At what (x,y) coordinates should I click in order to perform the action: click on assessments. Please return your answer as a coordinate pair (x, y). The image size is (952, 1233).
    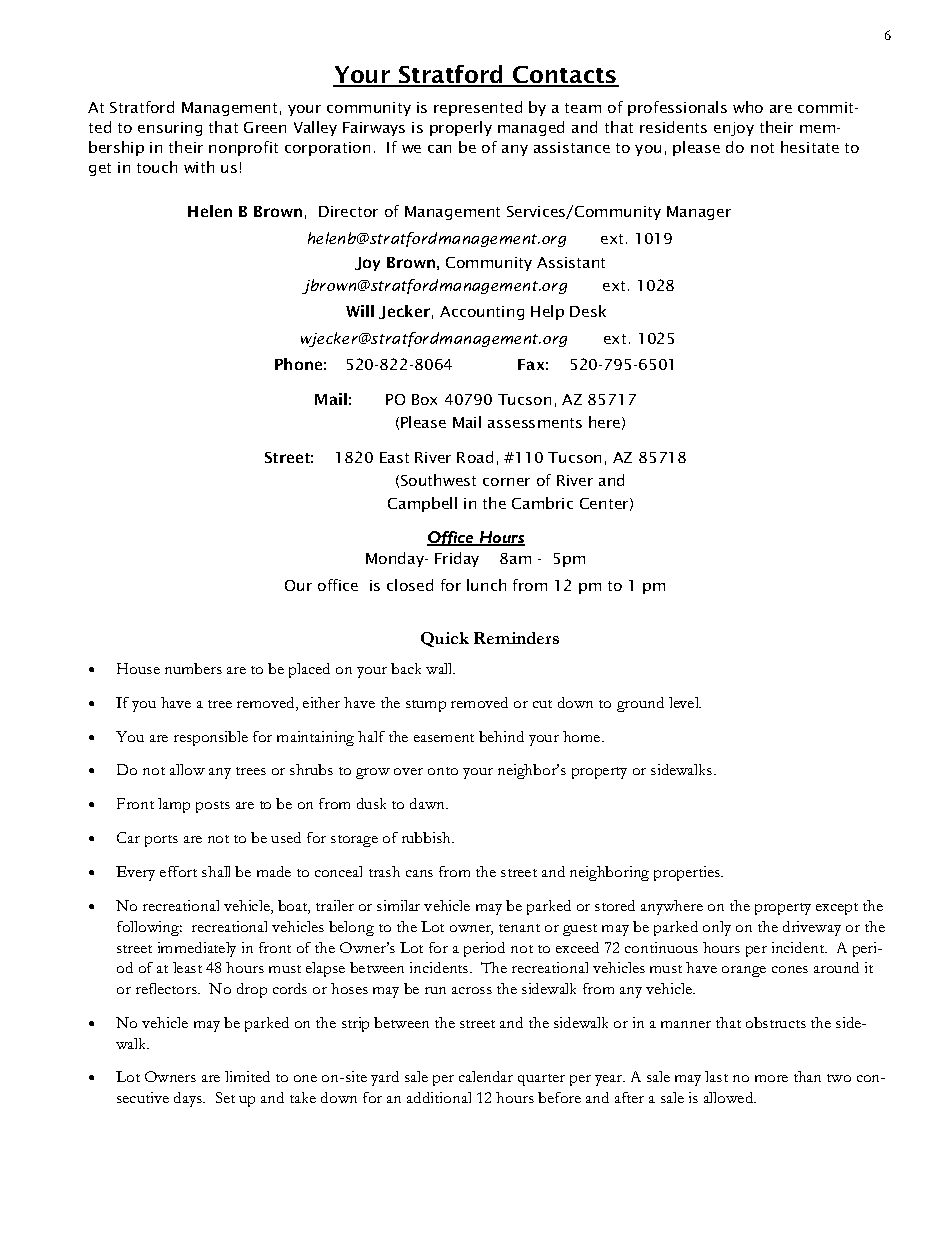
    Looking at the image, I should click on (535, 423).
